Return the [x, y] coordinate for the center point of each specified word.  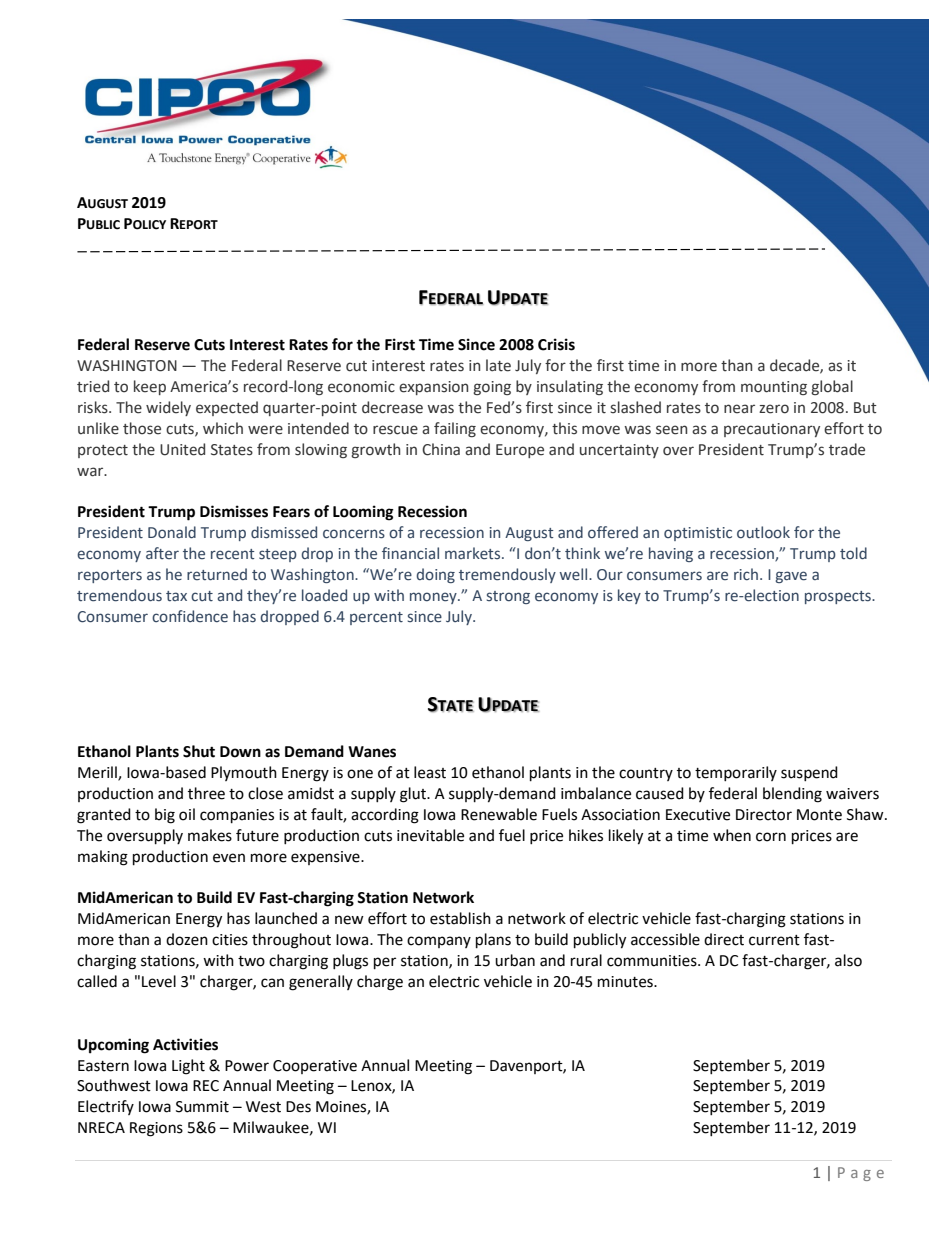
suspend [809, 773]
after [162, 553]
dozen [187, 939]
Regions [156, 1129]
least [430, 772]
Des [298, 1107]
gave [791, 577]
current [774, 940]
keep [150, 387]
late [498, 365]
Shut [199, 751]
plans [493, 941]
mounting [774, 388]
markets [474, 553]
